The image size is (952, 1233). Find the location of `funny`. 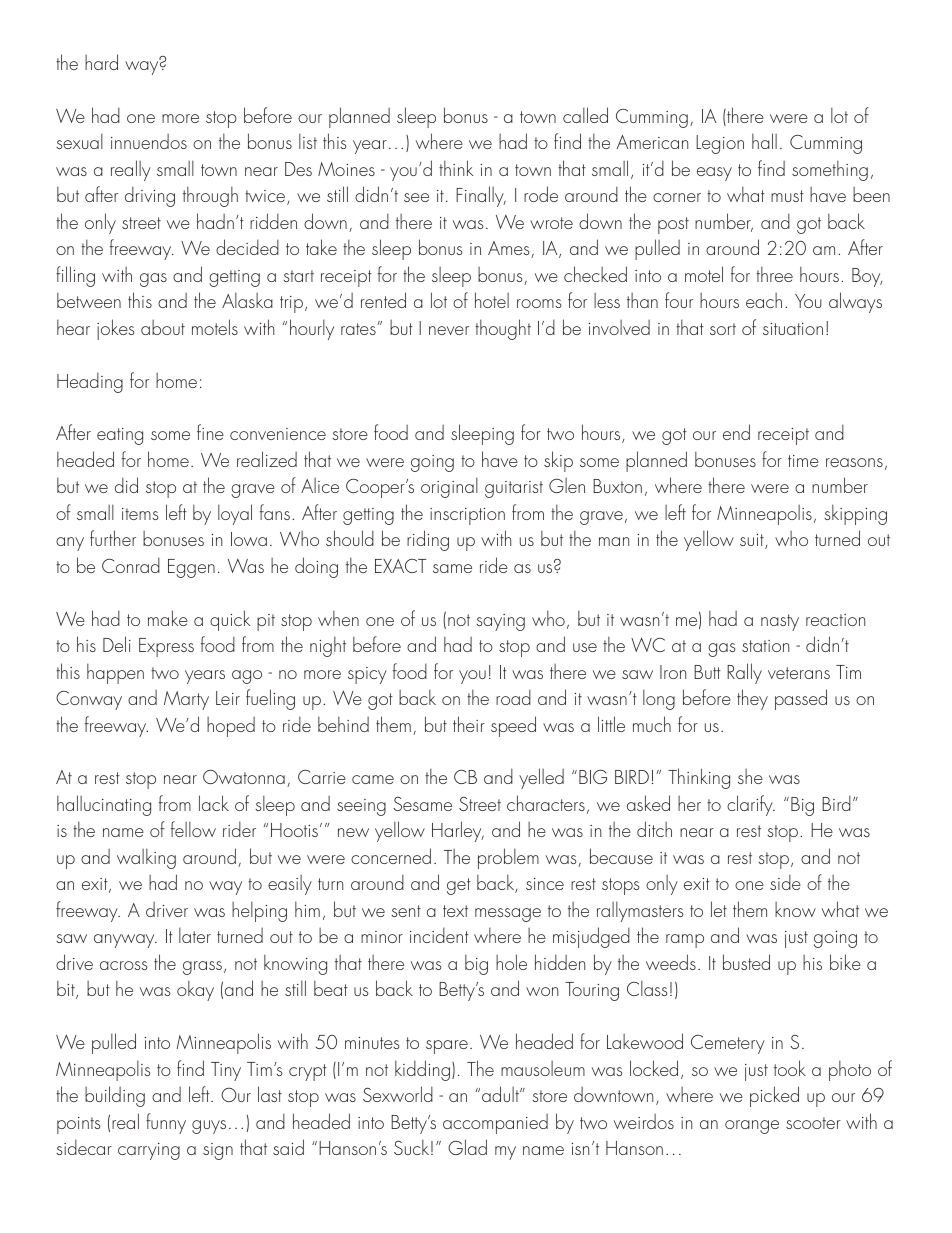

funny is located at coordinates (166, 1123).
